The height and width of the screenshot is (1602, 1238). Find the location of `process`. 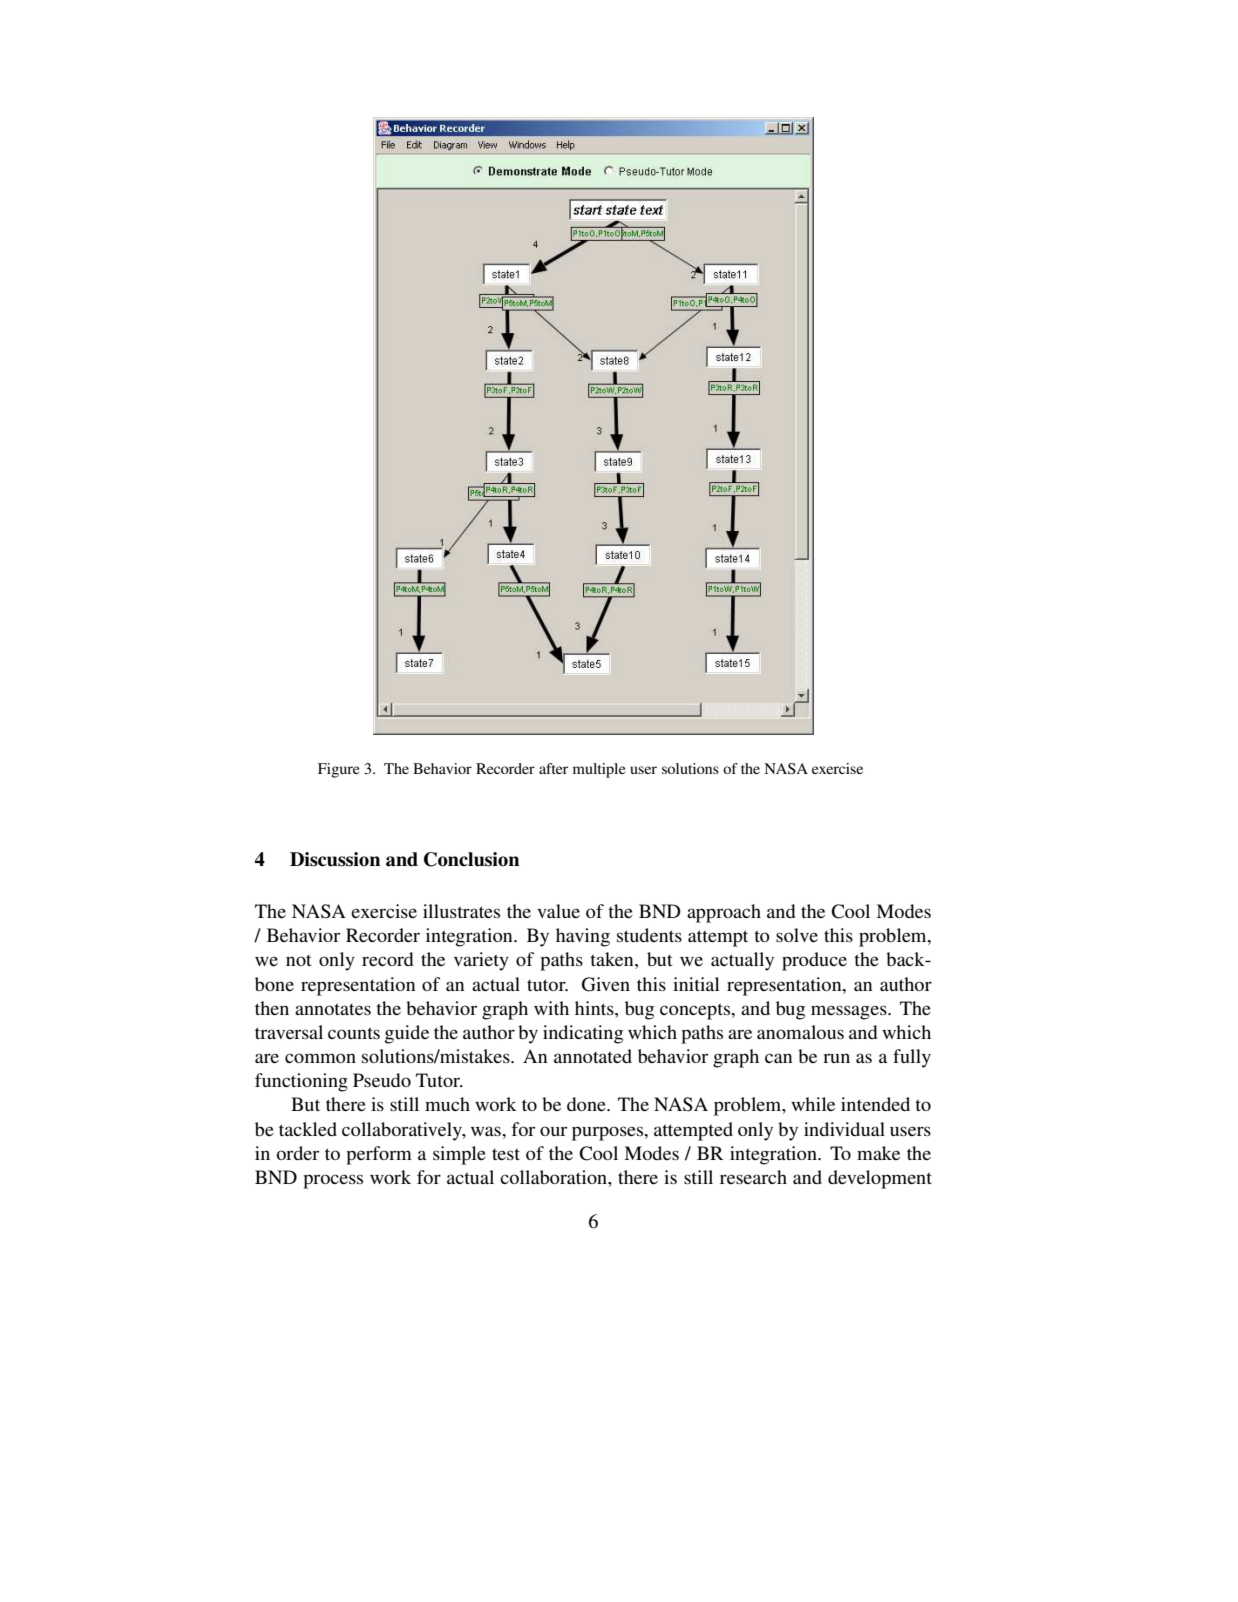

process is located at coordinates (333, 1181).
